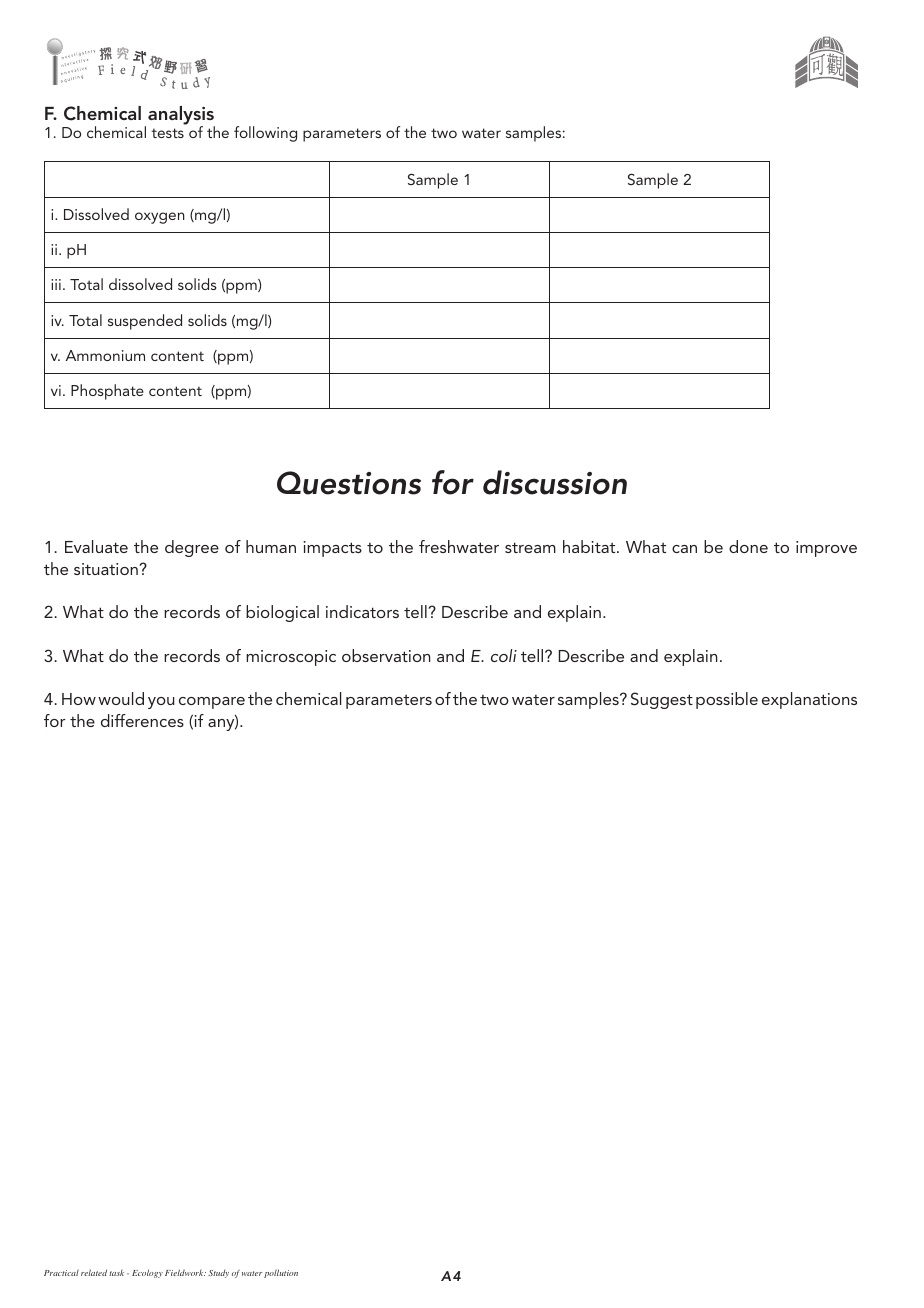 The height and width of the page is (1308, 924). I want to click on differences, so click(142, 720).
